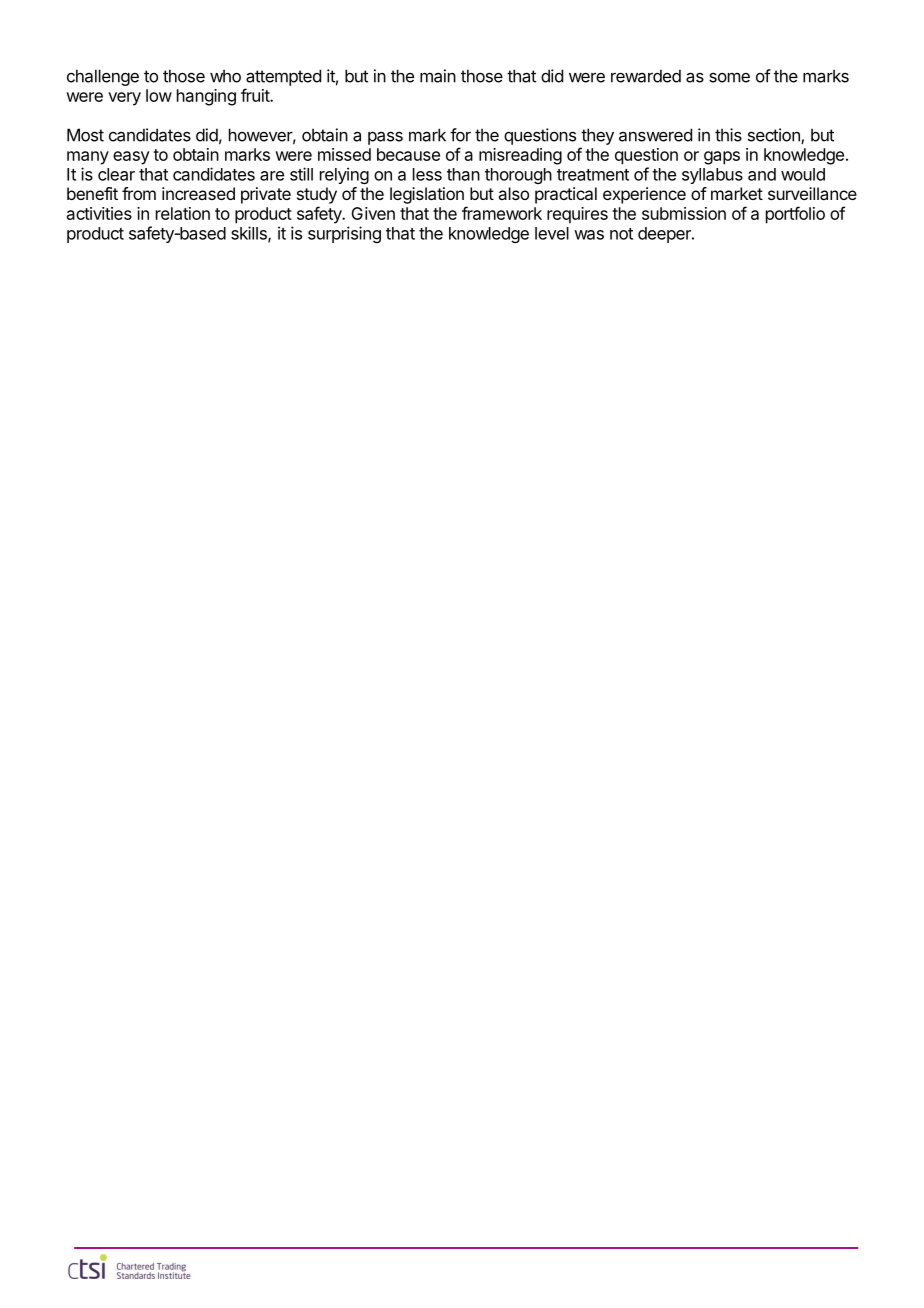 The image size is (924, 1308). What do you see at coordinates (728, 135) in the page?
I see `this` at bounding box center [728, 135].
